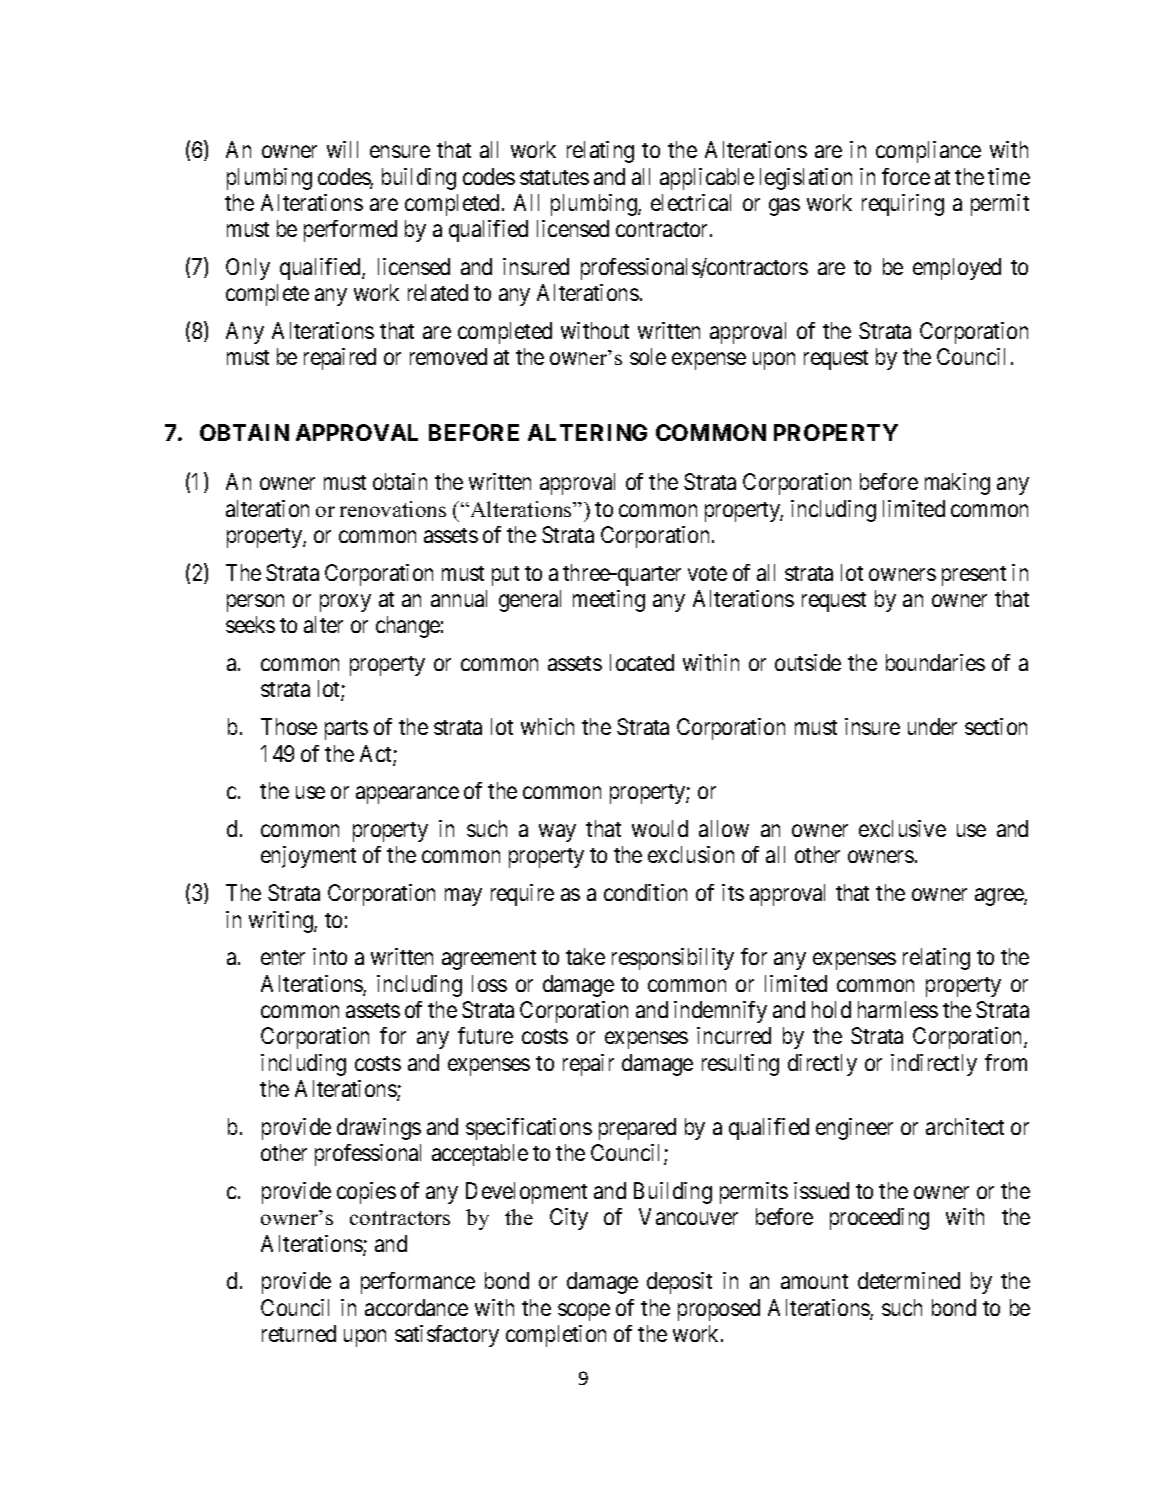  Describe the element at coordinates (547, 726) in the page. I see `which` at that location.
